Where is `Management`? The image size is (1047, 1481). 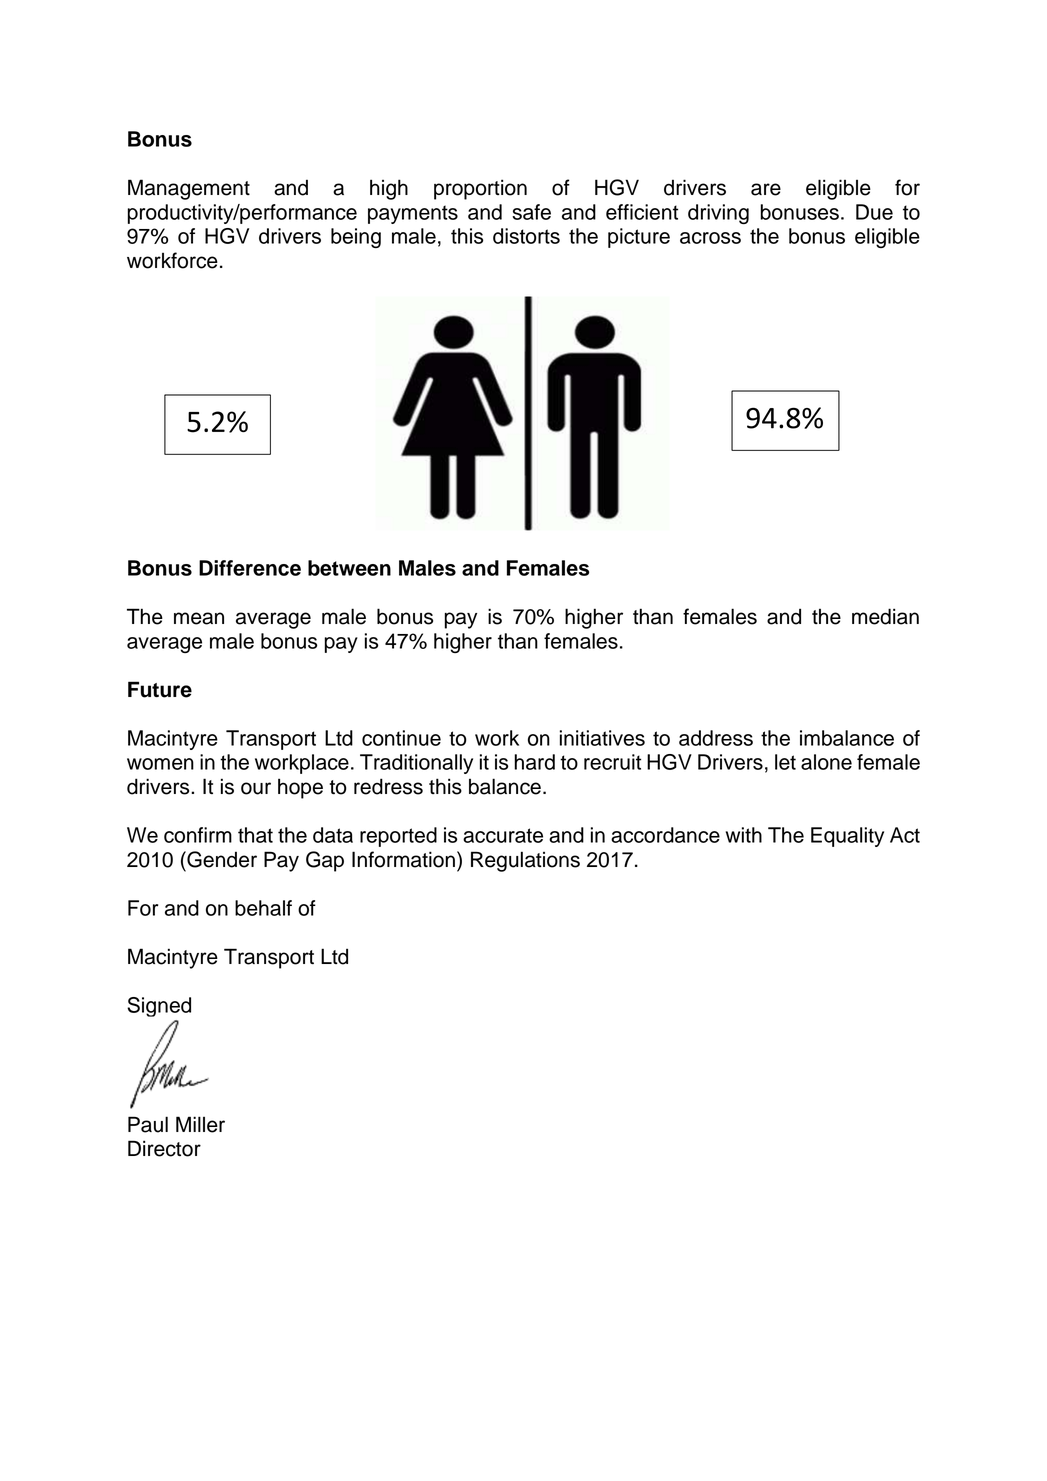 Management is located at coordinates (189, 189).
